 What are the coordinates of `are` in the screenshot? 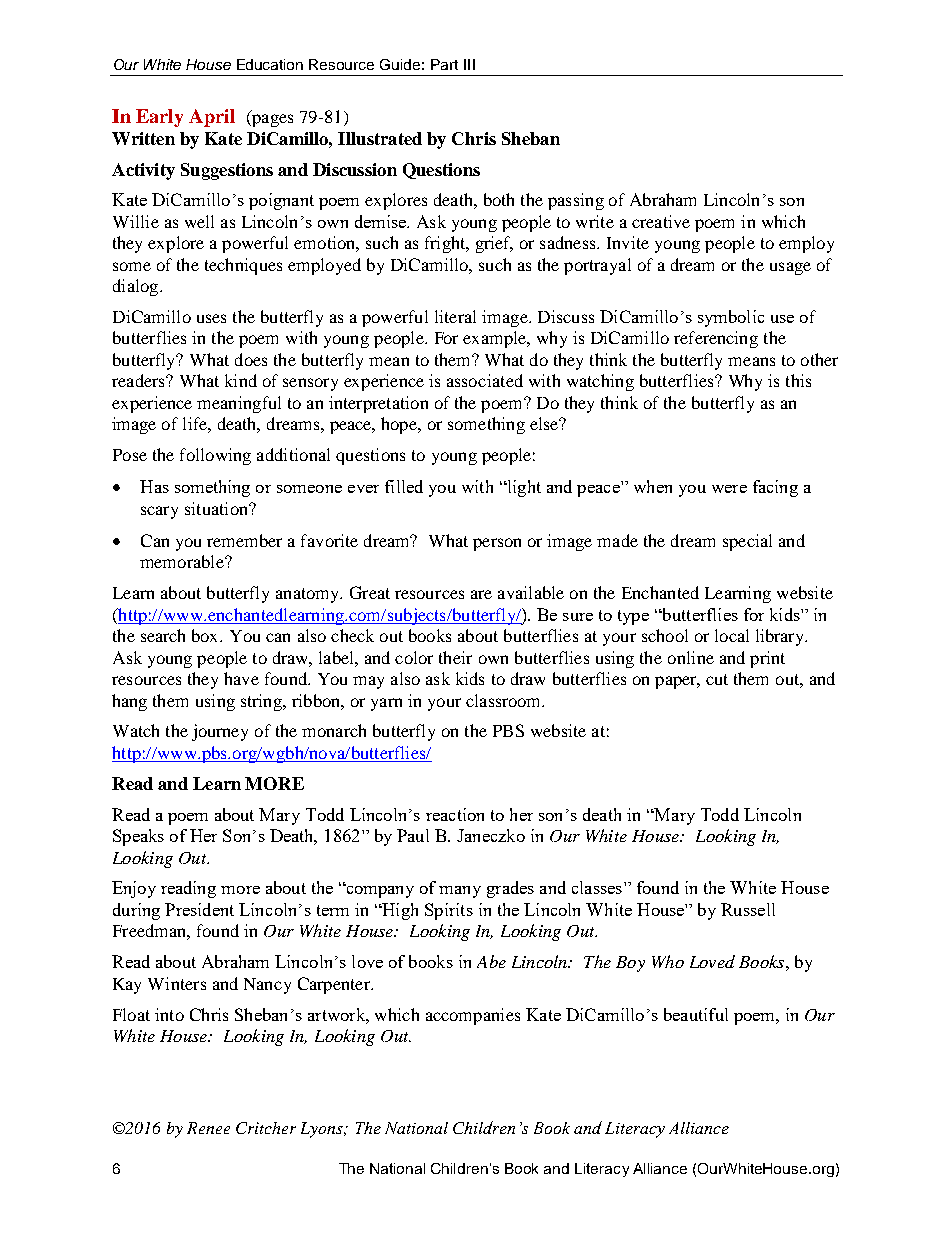 It's located at (481, 594).
